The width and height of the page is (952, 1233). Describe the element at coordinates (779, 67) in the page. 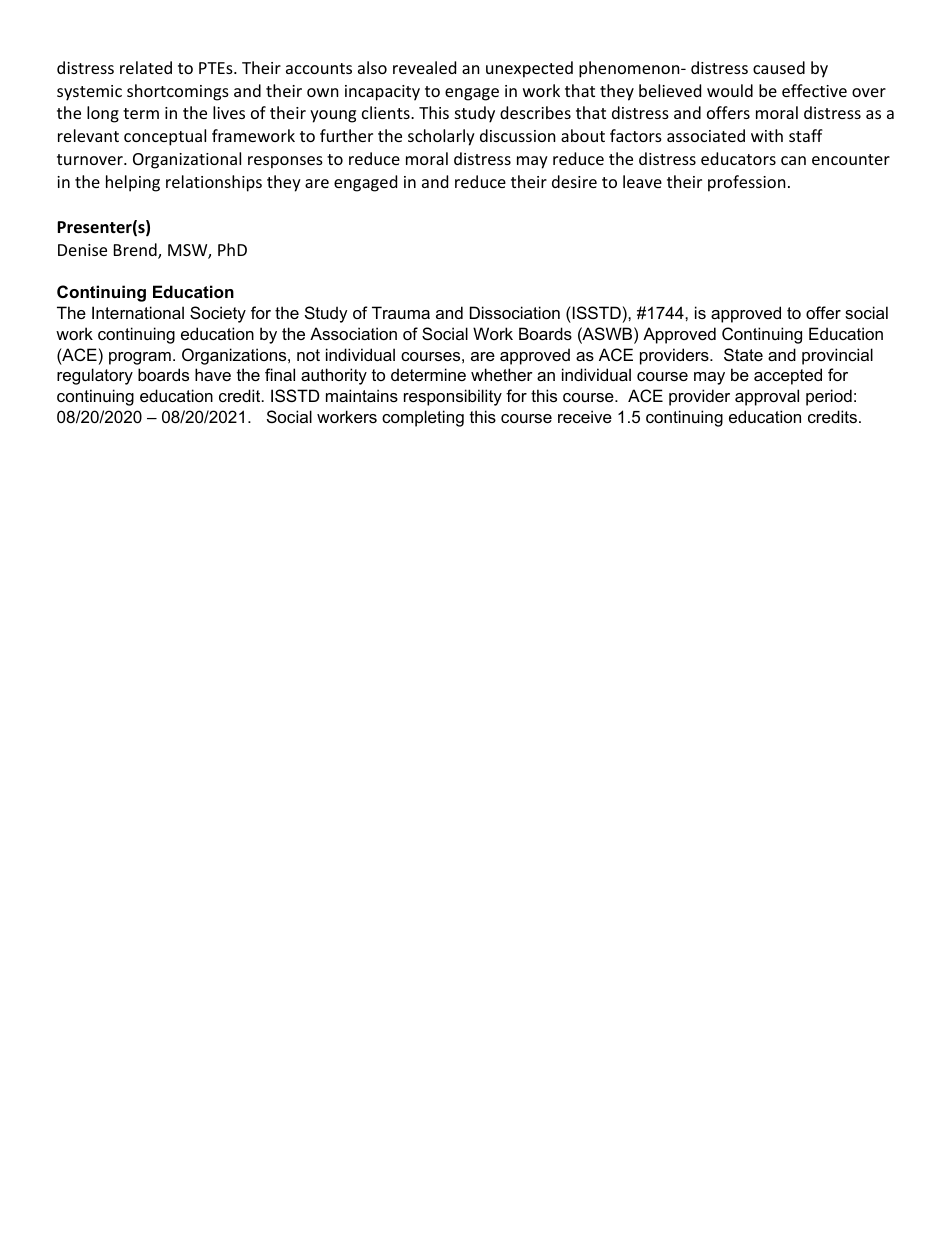

I see `caused` at that location.
